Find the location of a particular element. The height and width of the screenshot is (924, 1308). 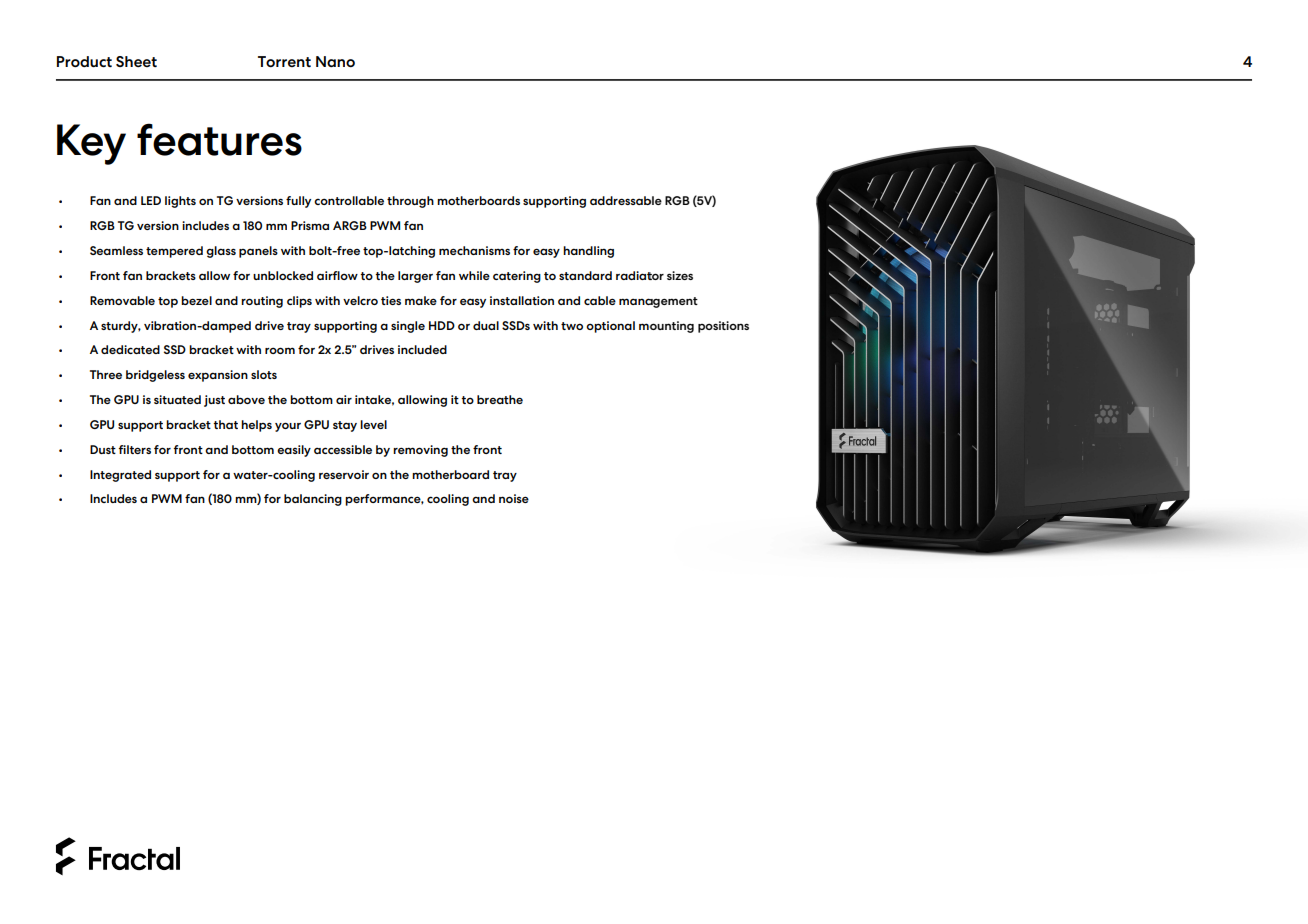

larger is located at coordinates (415, 277).
